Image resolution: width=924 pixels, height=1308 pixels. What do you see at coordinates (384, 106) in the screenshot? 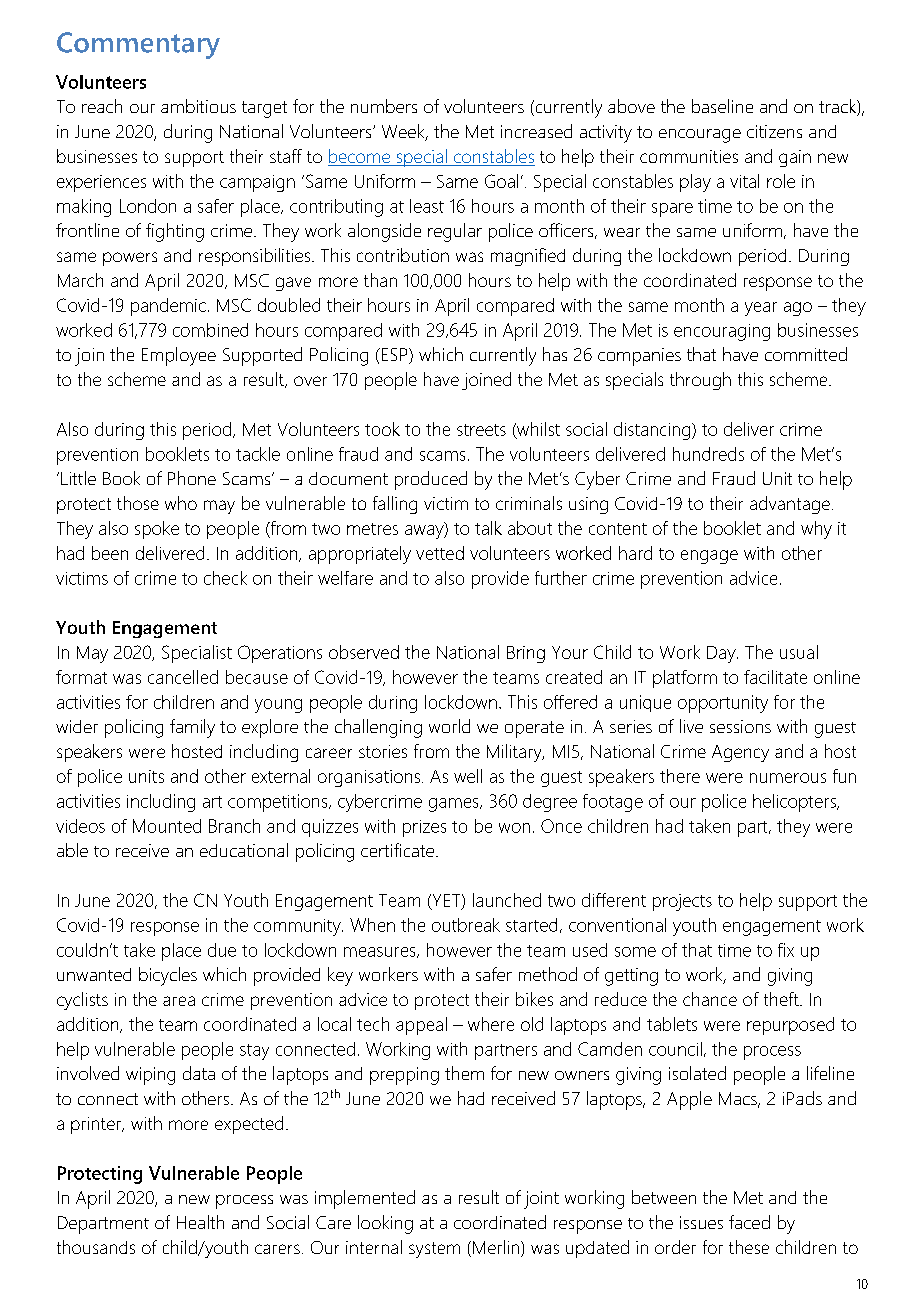
I see `numbers` at bounding box center [384, 106].
